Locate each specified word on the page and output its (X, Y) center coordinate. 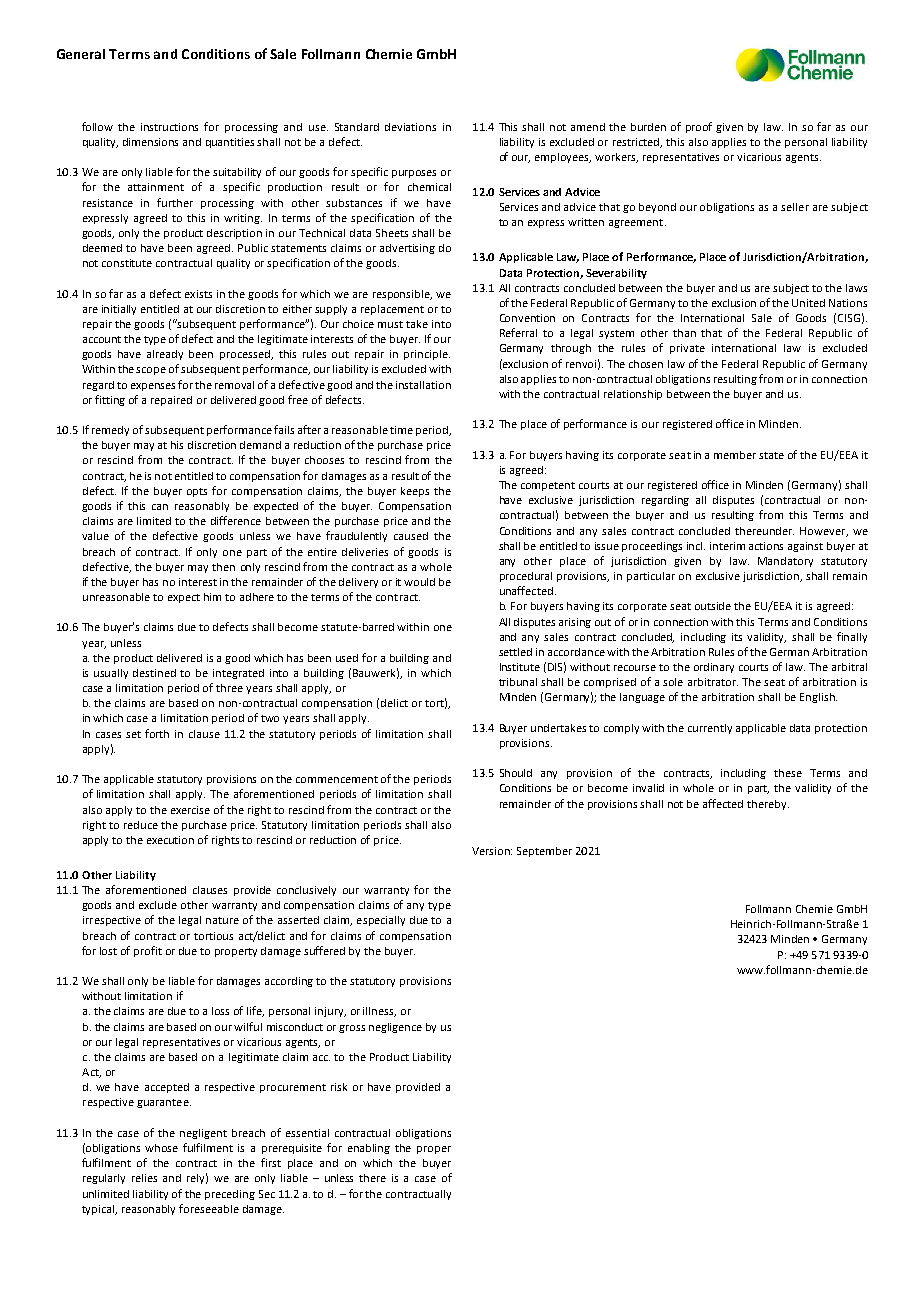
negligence (395, 1028)
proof (699, 127)
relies (144, 1178)
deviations (410, 127)
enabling (369, 1149)
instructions (169, 127)
